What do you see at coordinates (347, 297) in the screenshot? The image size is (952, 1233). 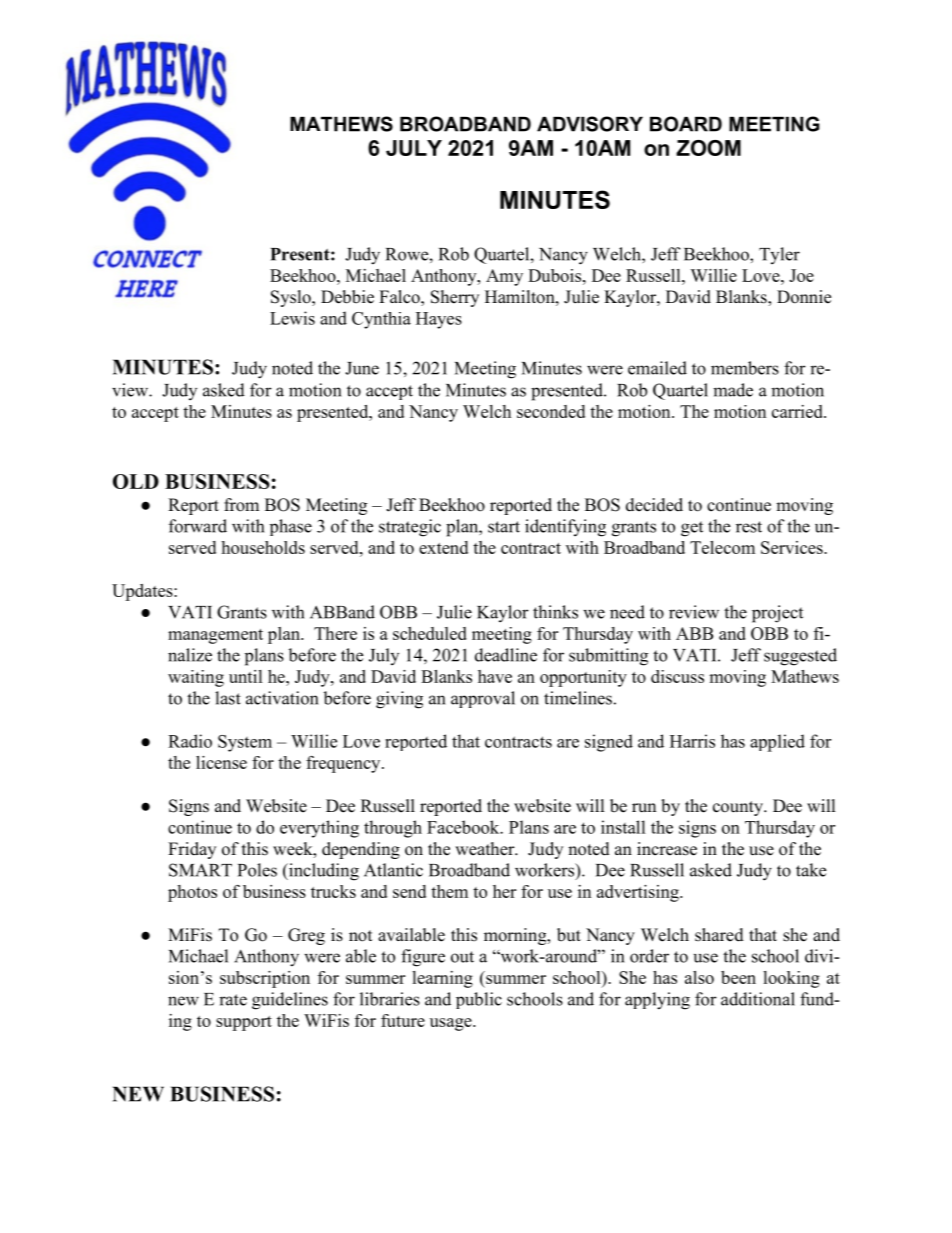 I see `Debbie` at bounding box center [347, 297].
